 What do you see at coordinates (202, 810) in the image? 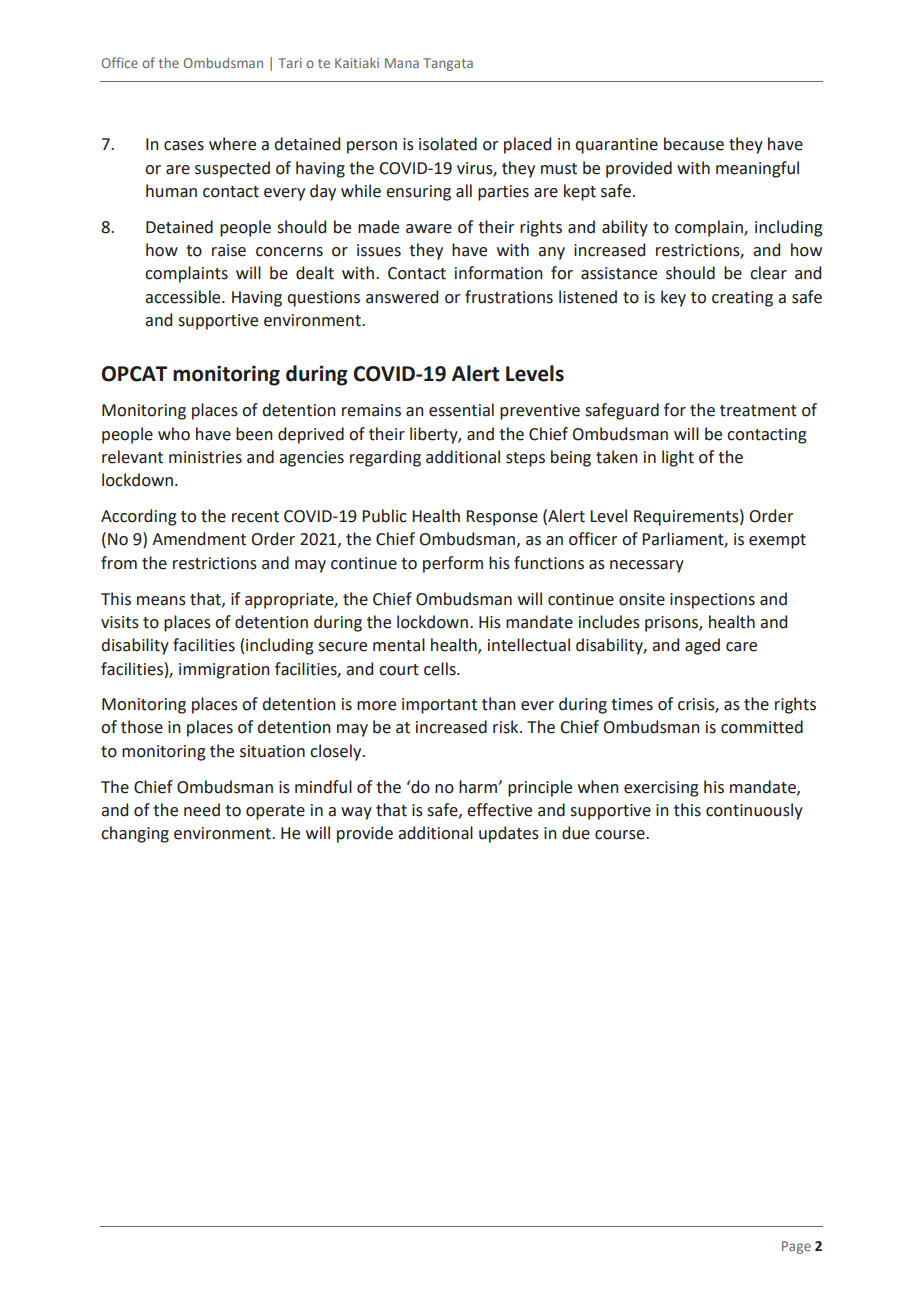
I see `need` at bounding box center [202, 810].
